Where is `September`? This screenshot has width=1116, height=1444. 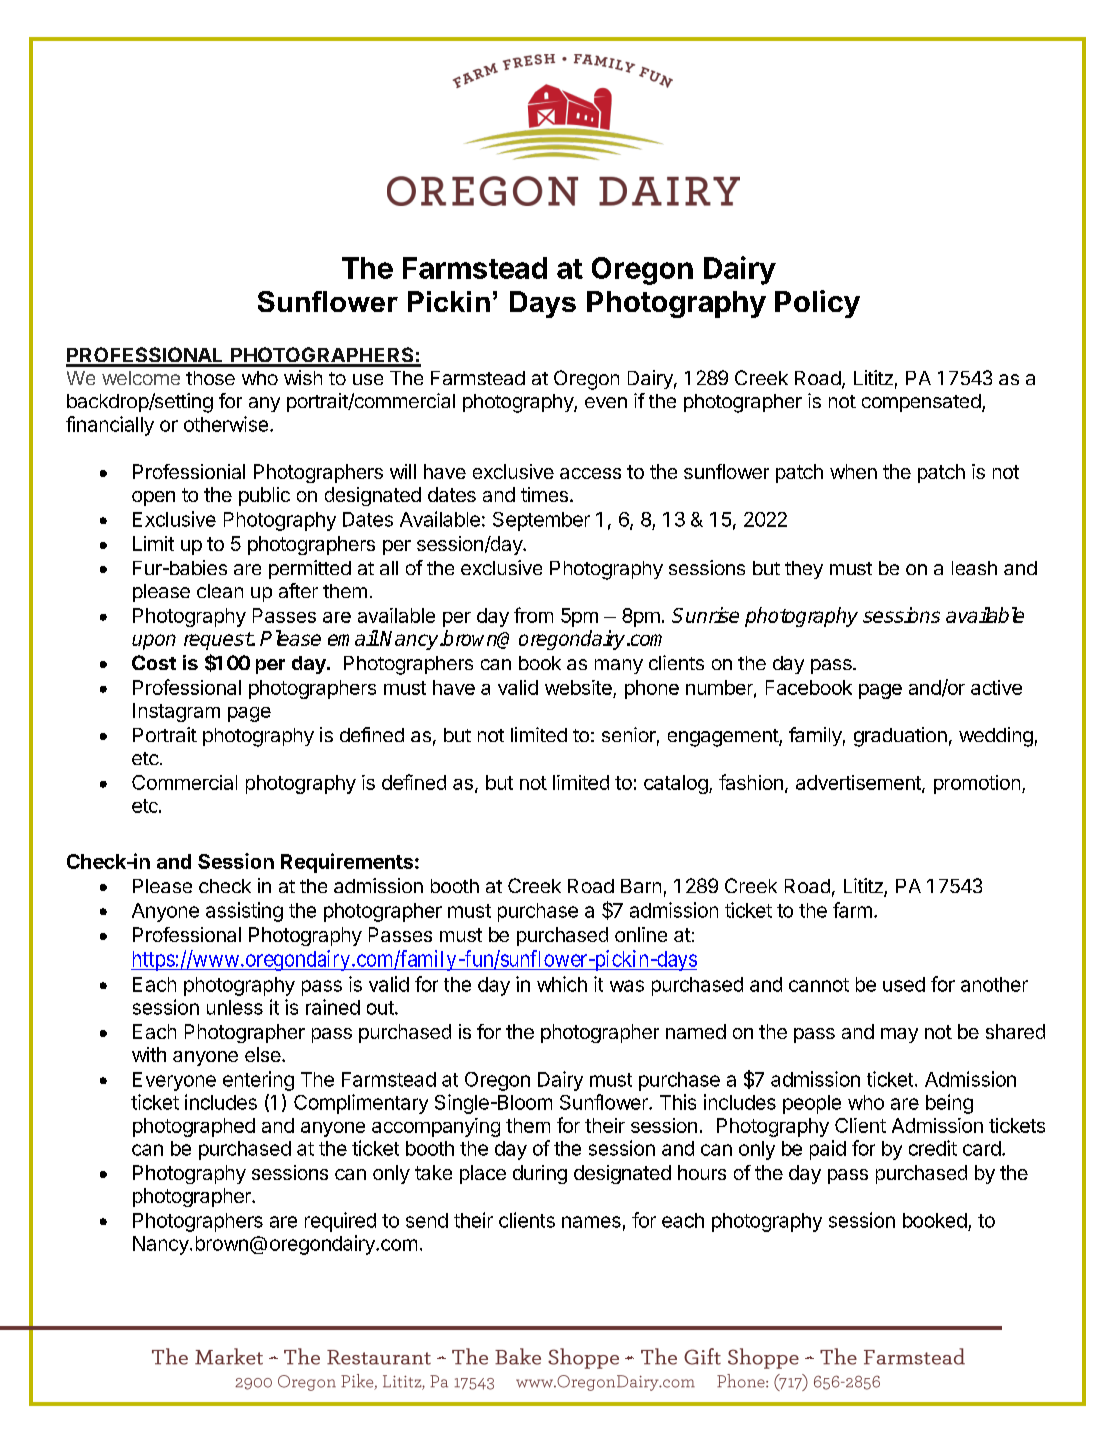
September is located at coordinates (541, 521).
